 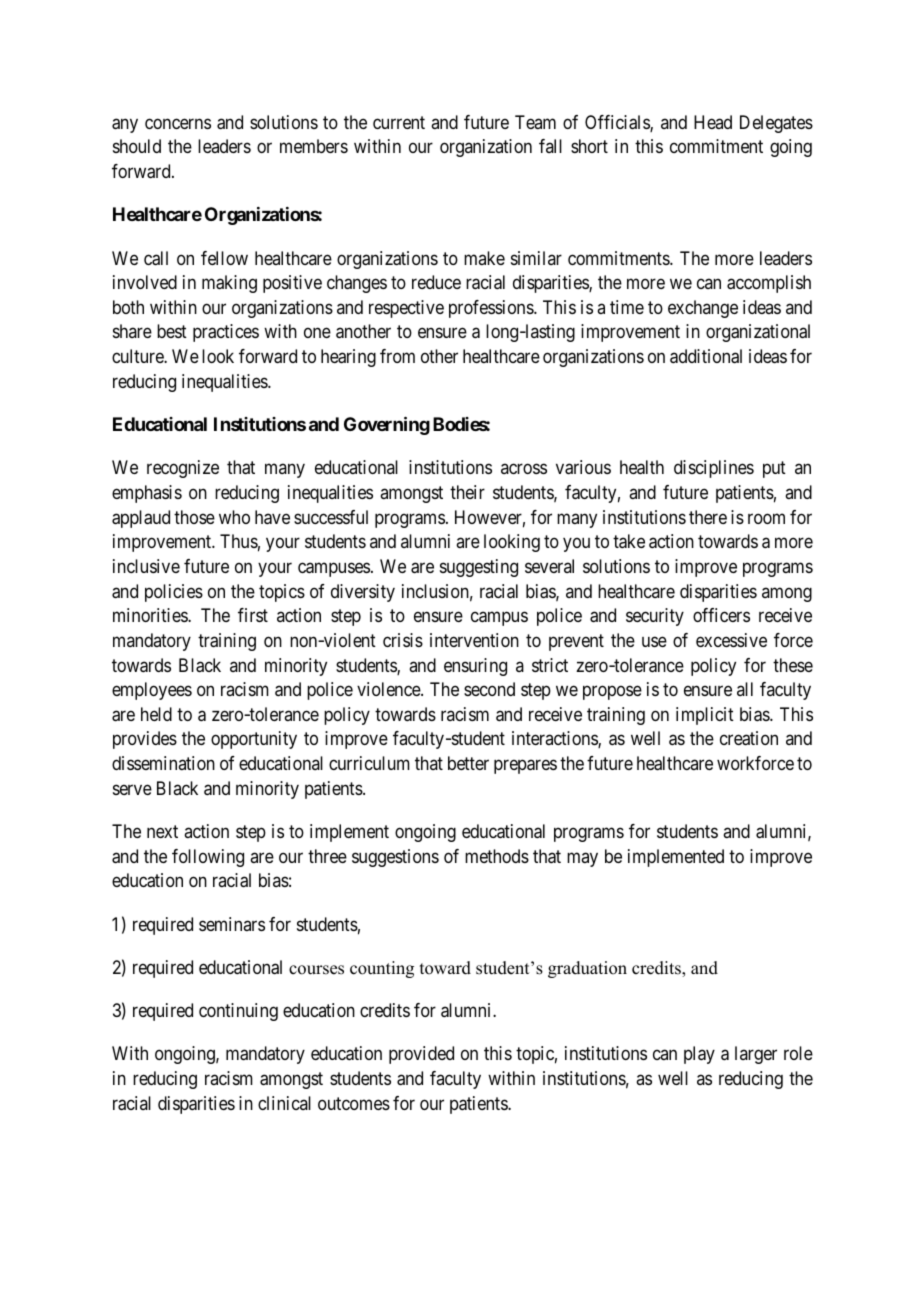 What do you see at coordinates (467, 492) in the screenshot?
I see `their` at bounding box center [467, 492].
